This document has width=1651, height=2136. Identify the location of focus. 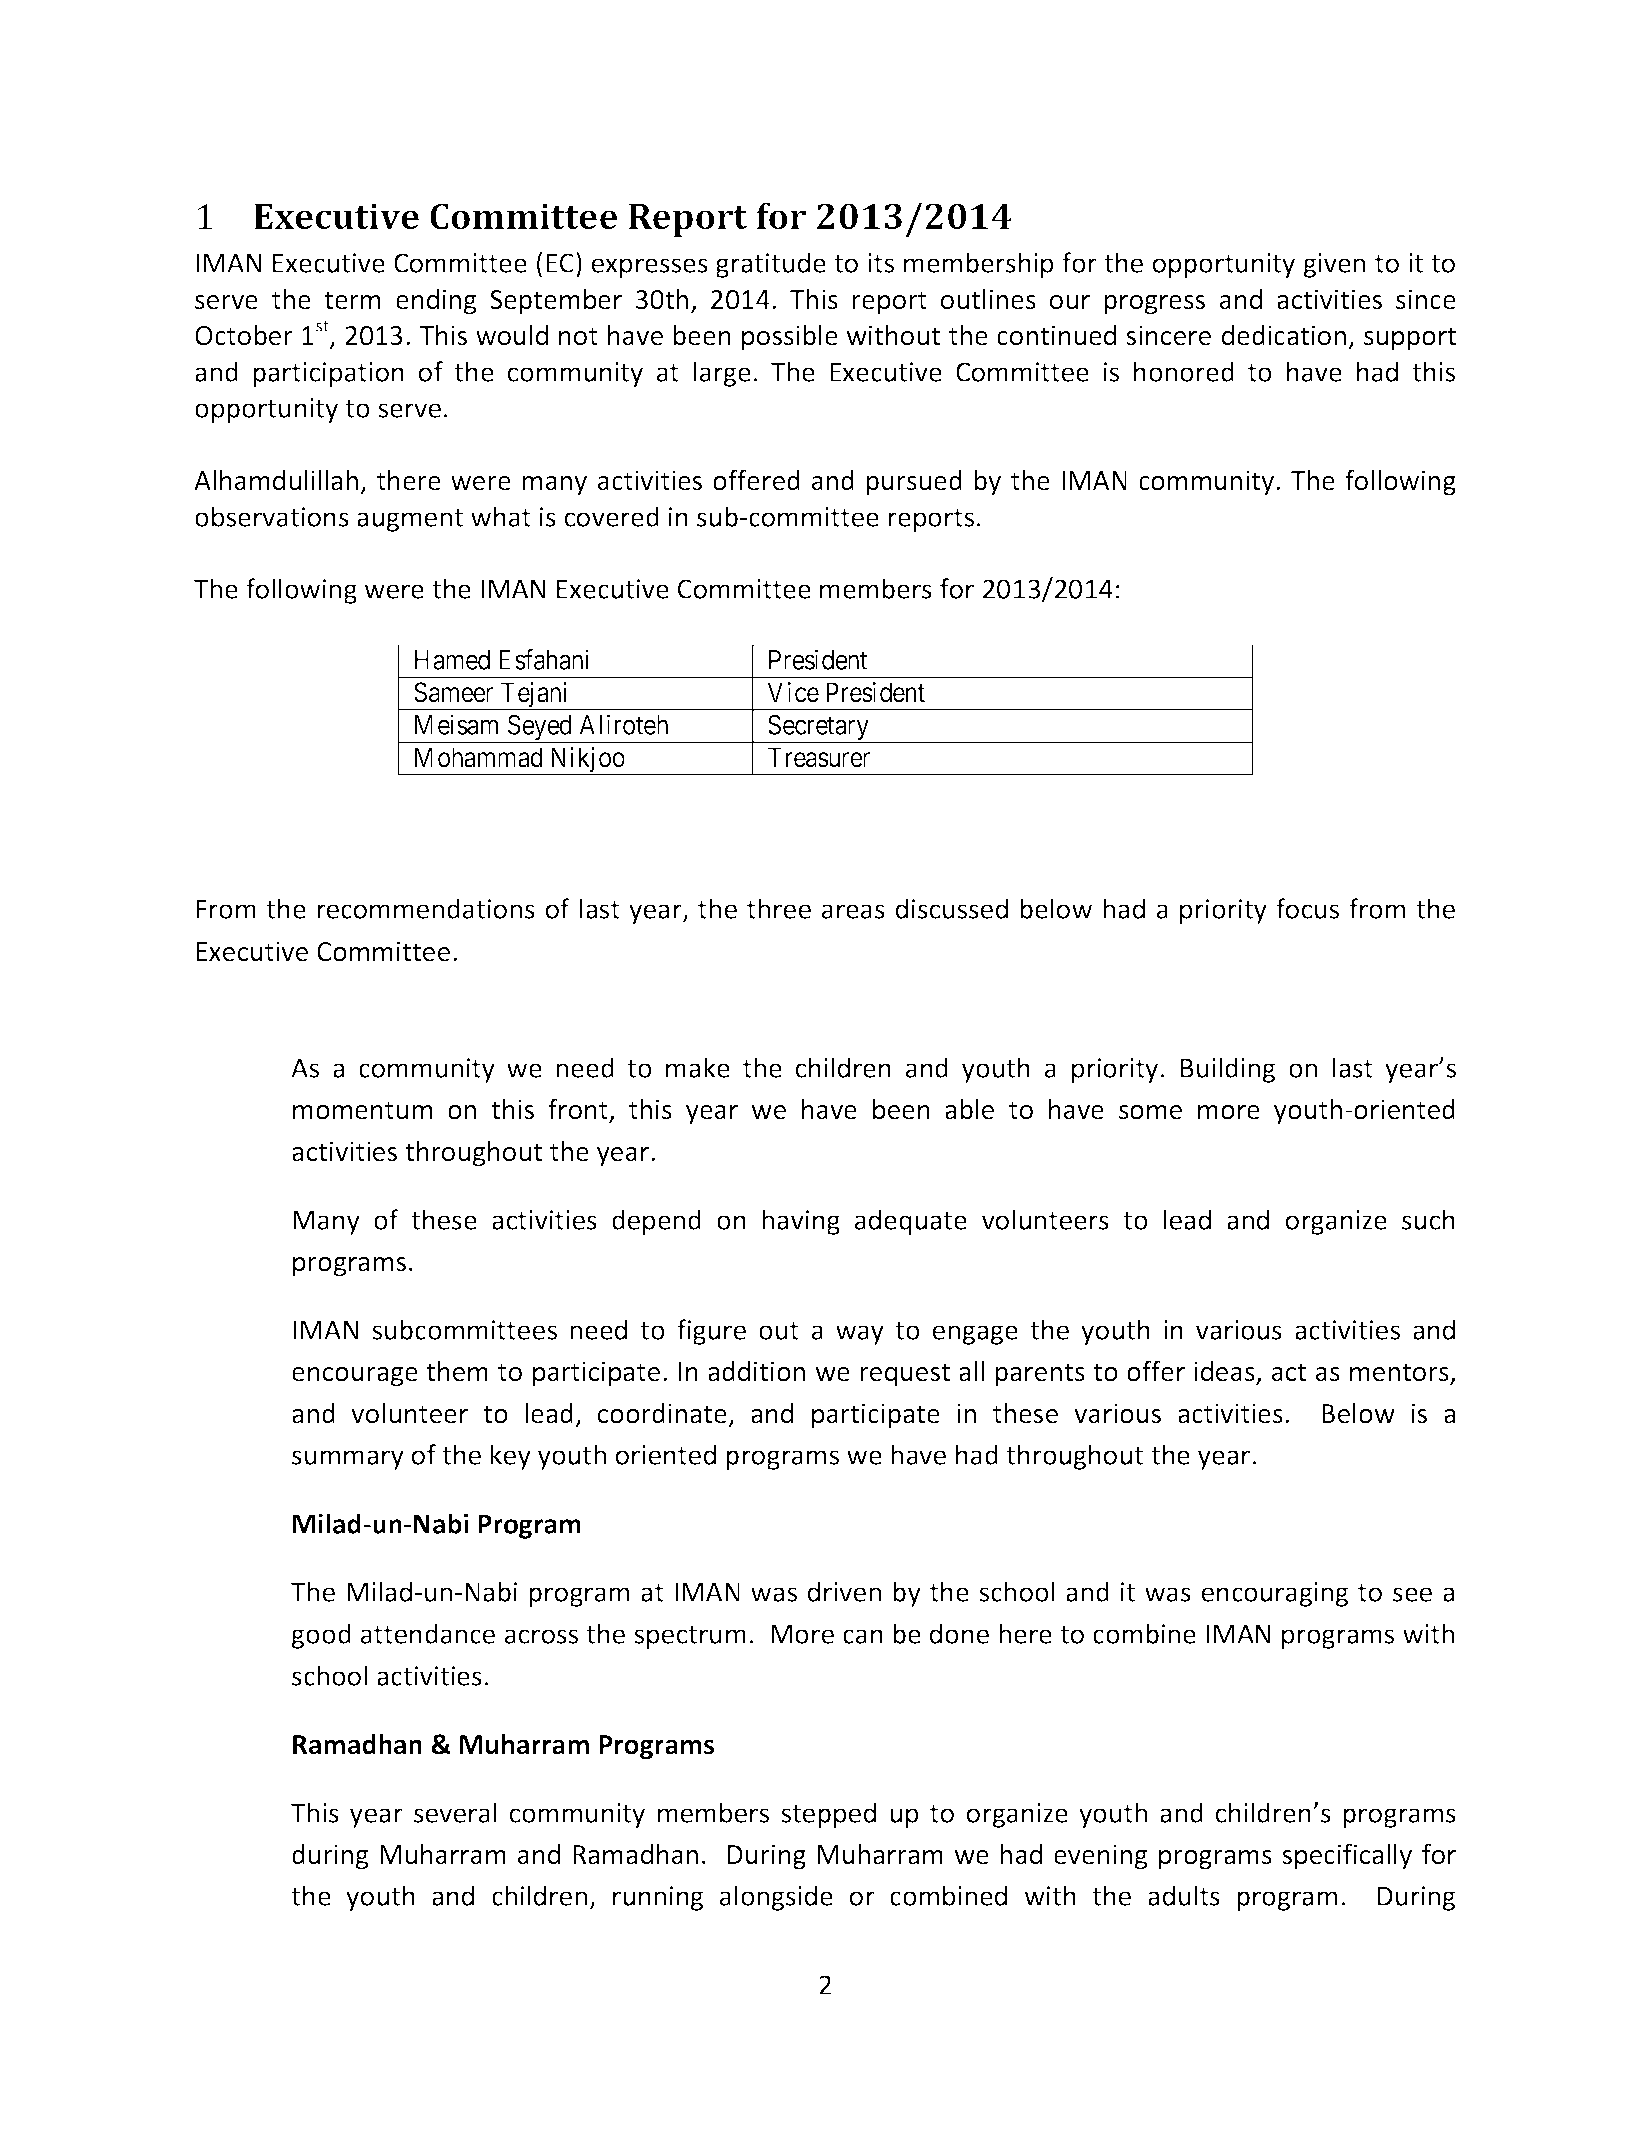
(1307, 908).
